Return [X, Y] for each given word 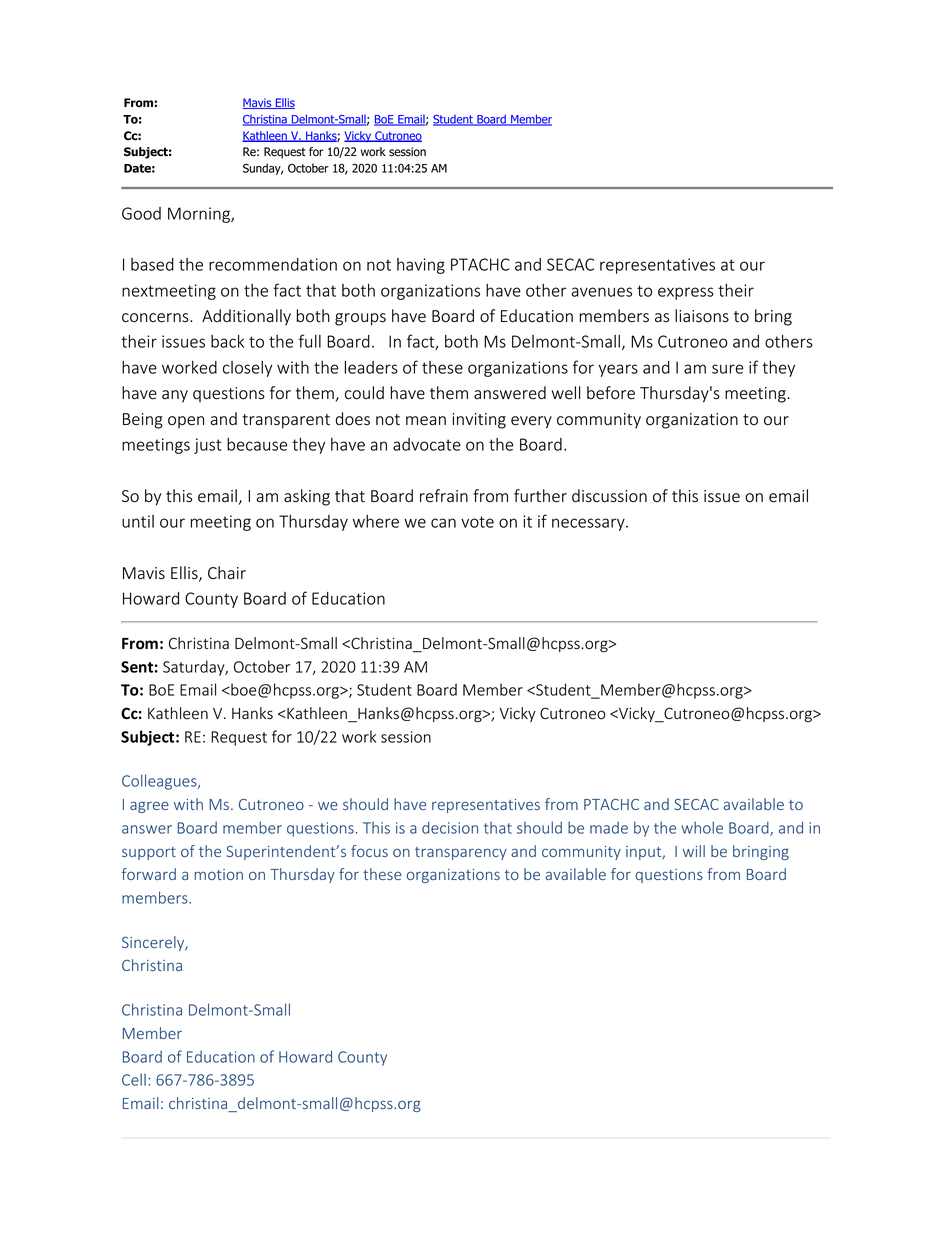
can [443, 523]
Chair [227, 573]
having [421, 266]
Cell [134, 1079]
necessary [589, 524]
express [686, 293]
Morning [200, 215]
